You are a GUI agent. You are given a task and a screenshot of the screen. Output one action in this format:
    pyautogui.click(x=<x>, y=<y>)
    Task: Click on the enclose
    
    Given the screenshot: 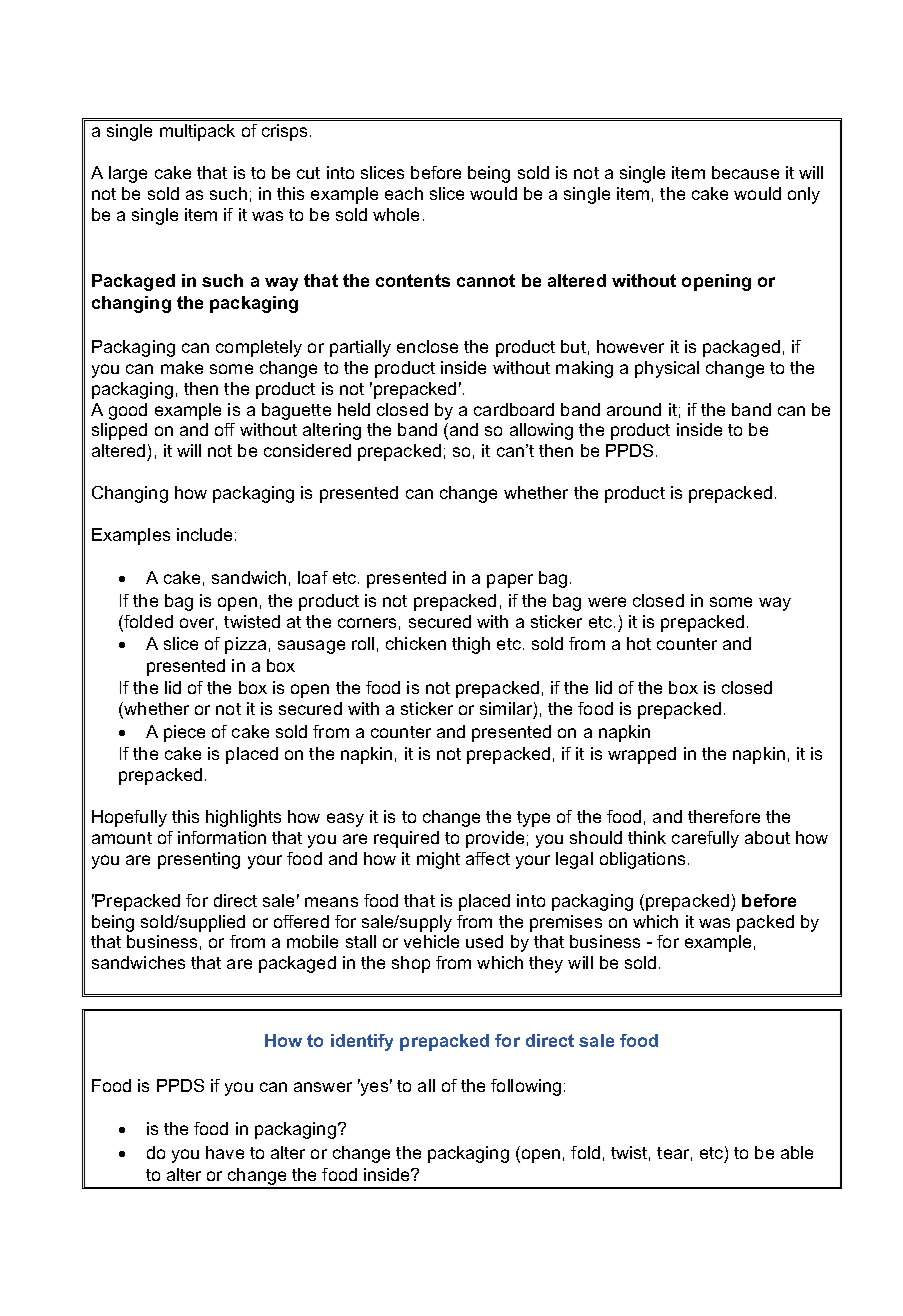 What is the action you would take?
    pyautogui.click(x=427, y=346)
